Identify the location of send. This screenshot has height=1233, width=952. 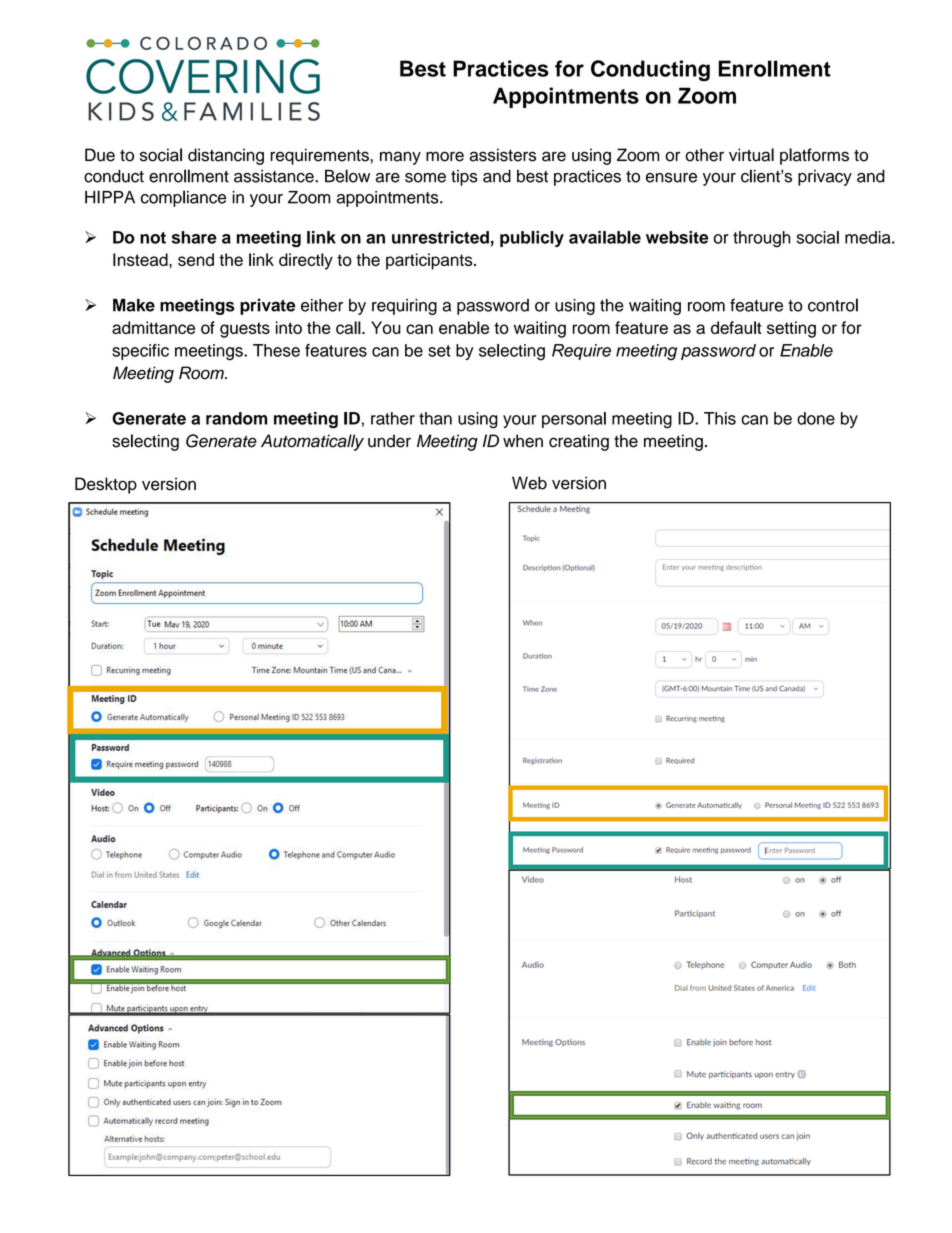
(196, 259).
